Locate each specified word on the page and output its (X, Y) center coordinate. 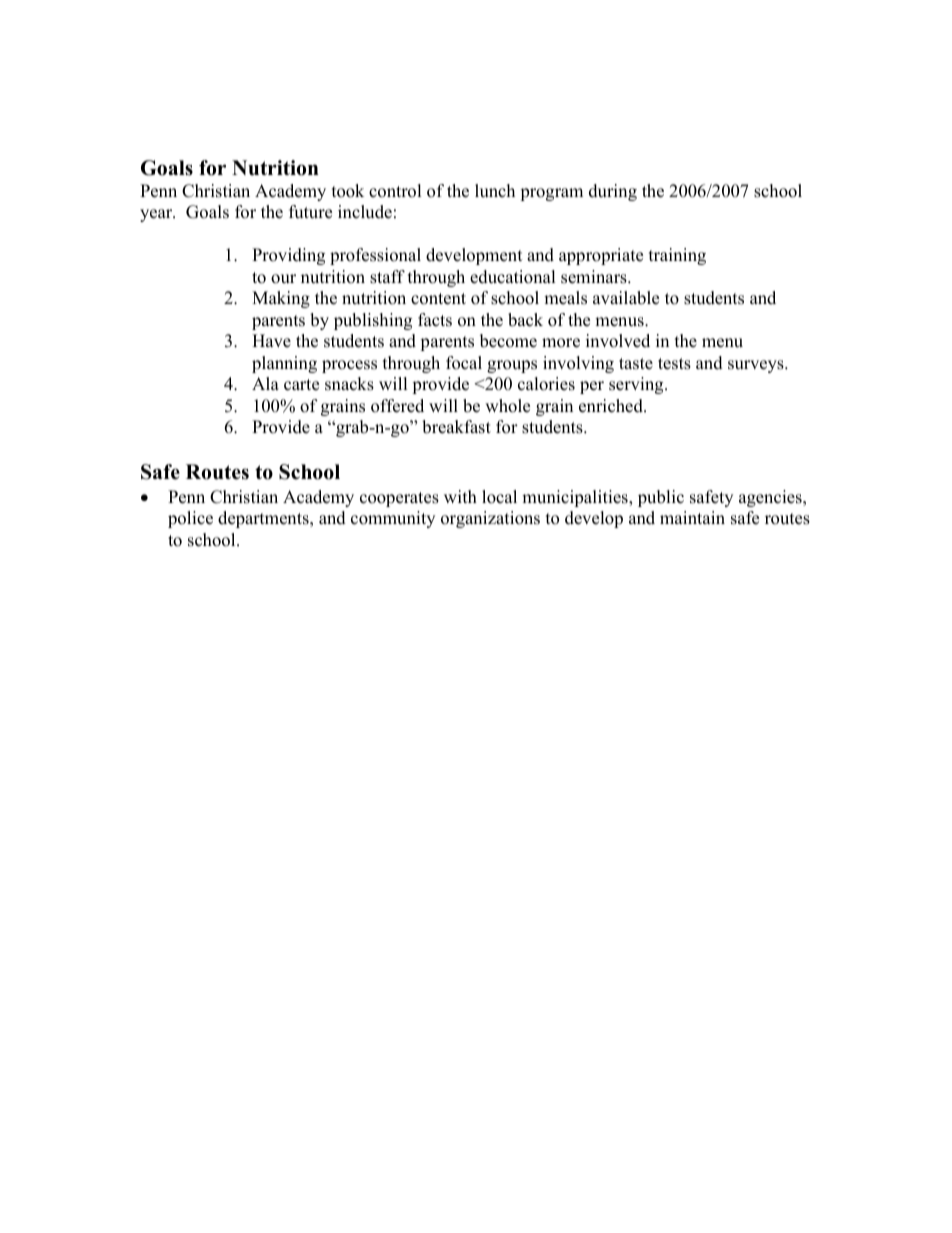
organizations (490, 519)
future (310, 212)
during (613, 192)
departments (264, 519)
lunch (495, 191)
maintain (692, 517)
